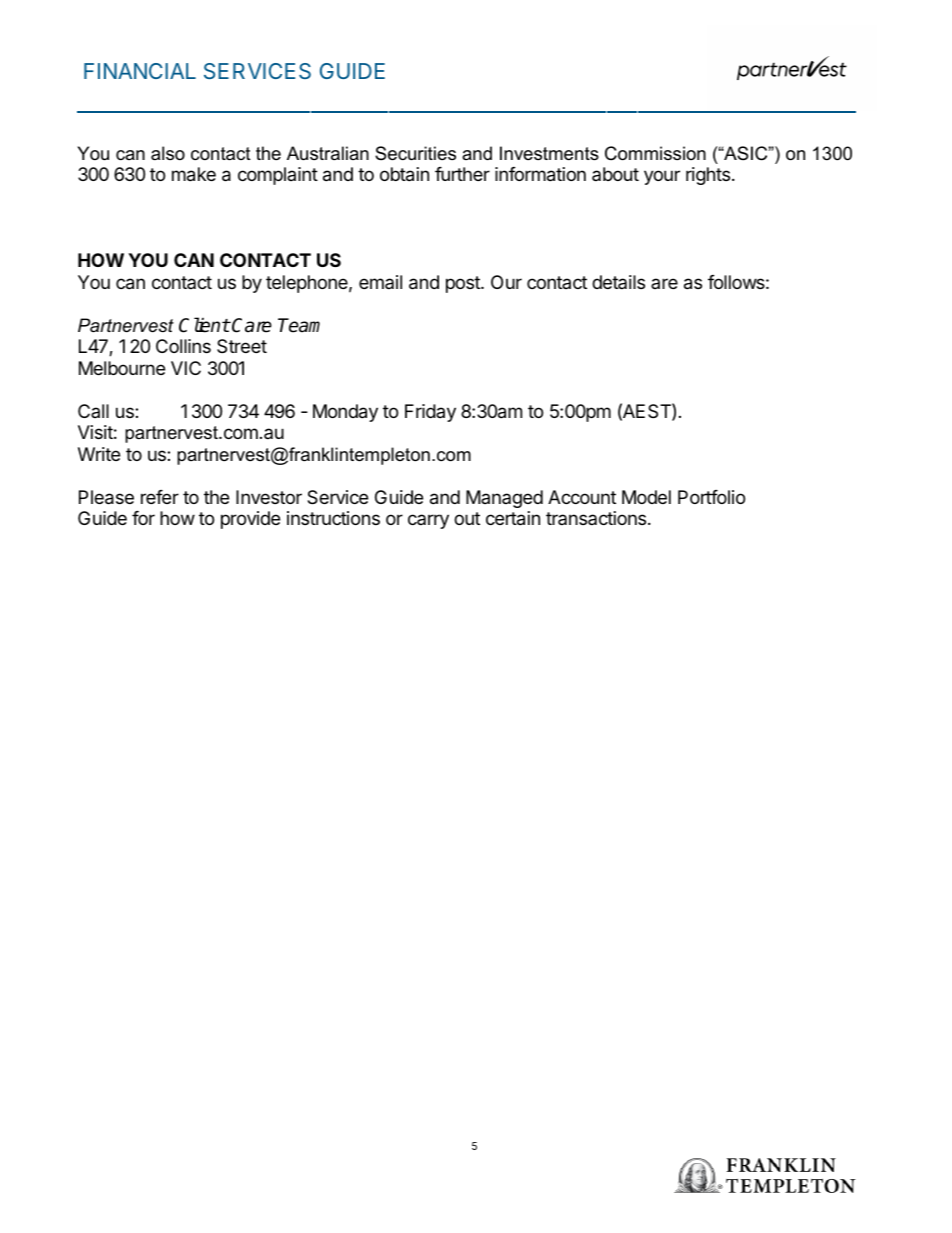 The image size is (952, 1233). What do you see at coordinates (122, 368) in the page?
I see `Melbourne` at bounding box center [122, 368].
